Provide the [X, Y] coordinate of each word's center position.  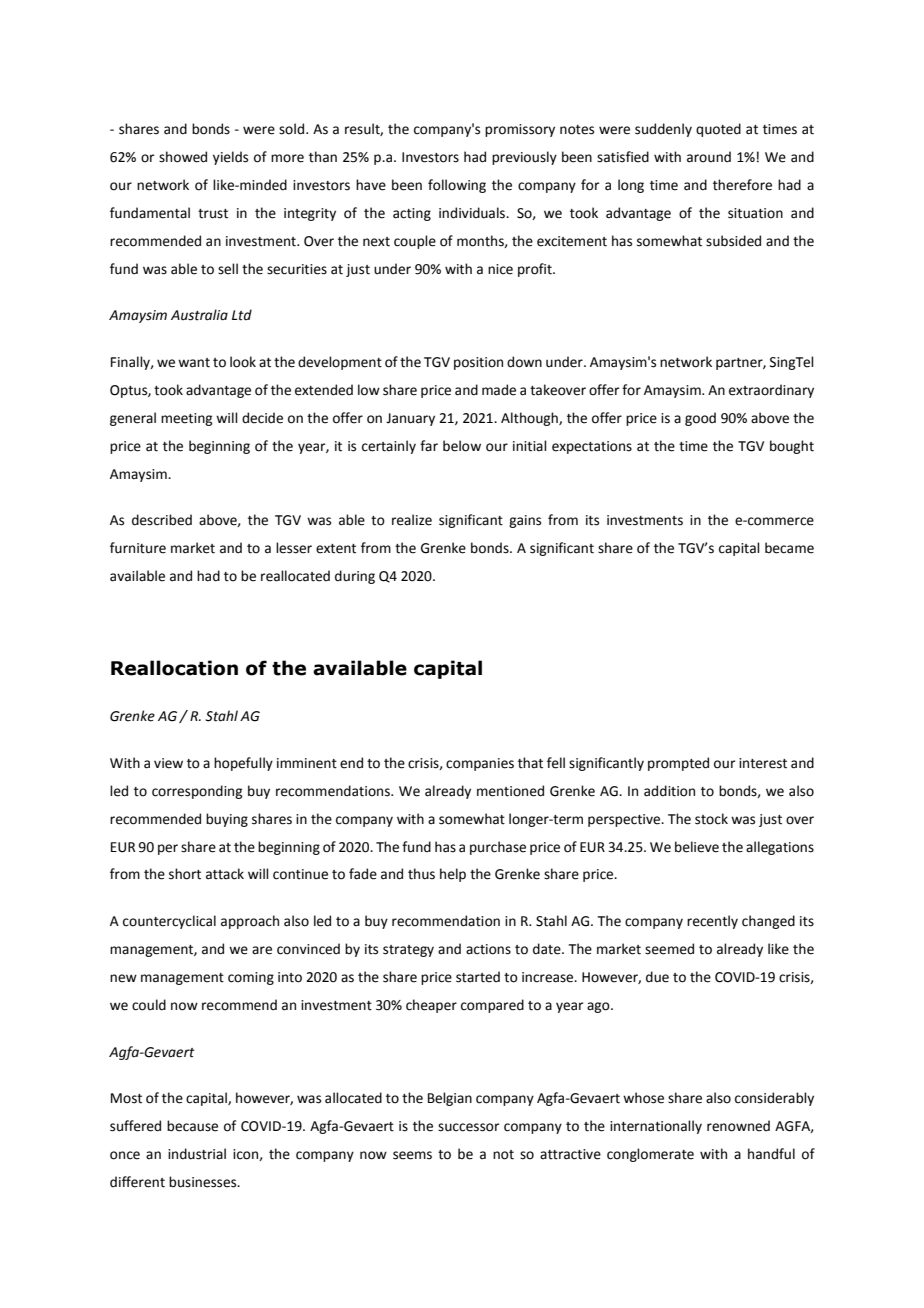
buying [227, 820]
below [462, 446]
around [709, 157]
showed [183, 157]
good [700, 419]
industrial [197, 1154]
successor [469, 1127]
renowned [738, 1126]
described [162, 520]
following [457, 186]
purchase [498, 848]
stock [711, 819]
